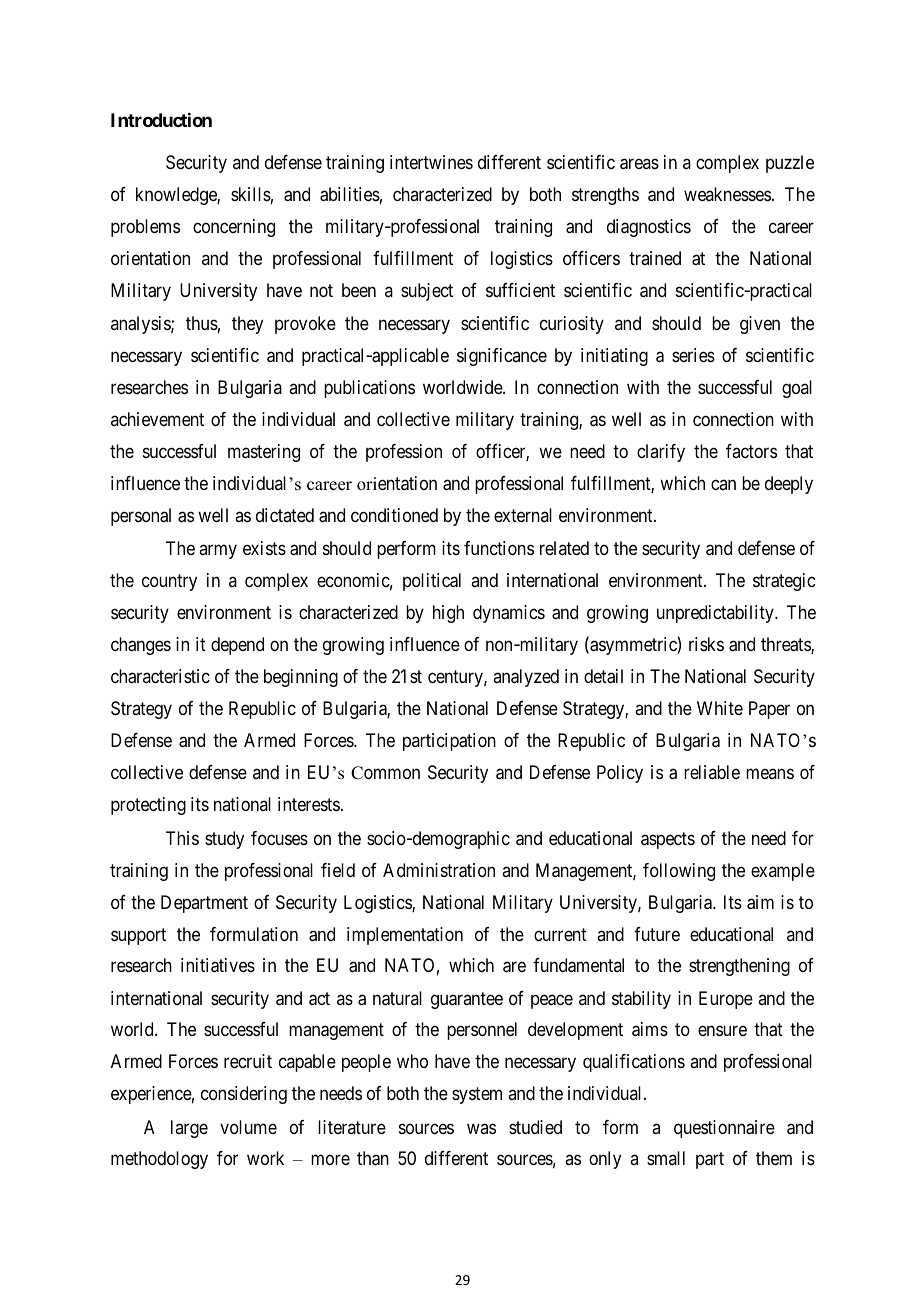 Image resolution: width=924 pixels, height=1308 pixels. Describe the element at coordinates (157, 419) in the page. I see `achievement` at that location.
